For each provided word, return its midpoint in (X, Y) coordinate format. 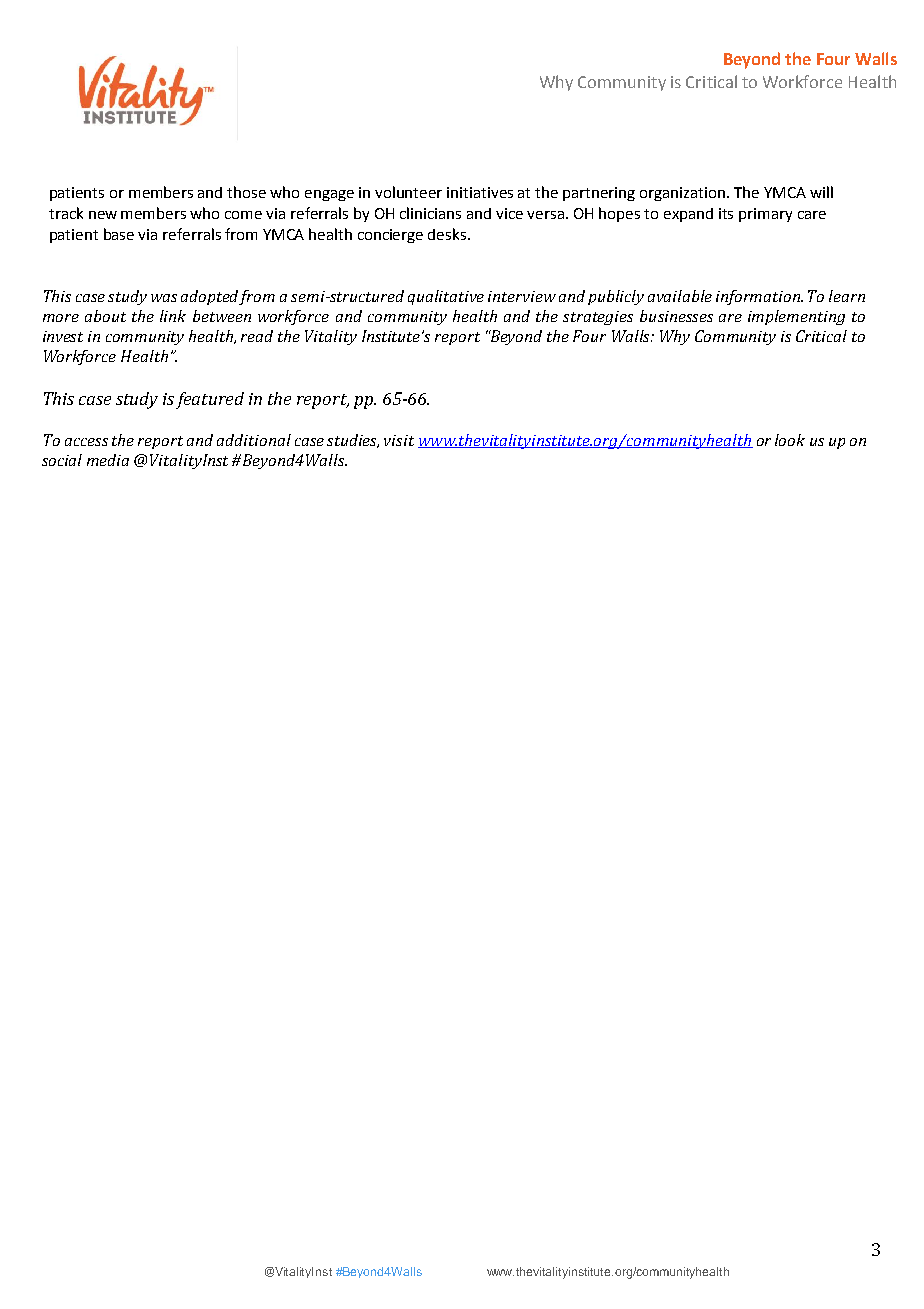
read (257, 336)
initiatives (480, 192)
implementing (796, 317)
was (164, 298)
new (103, 215)
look (790, 440)
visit (399, 440)
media (108, 460)
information (759, 297)
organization (684, 194)
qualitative (446, 297)
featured (210, 400)
